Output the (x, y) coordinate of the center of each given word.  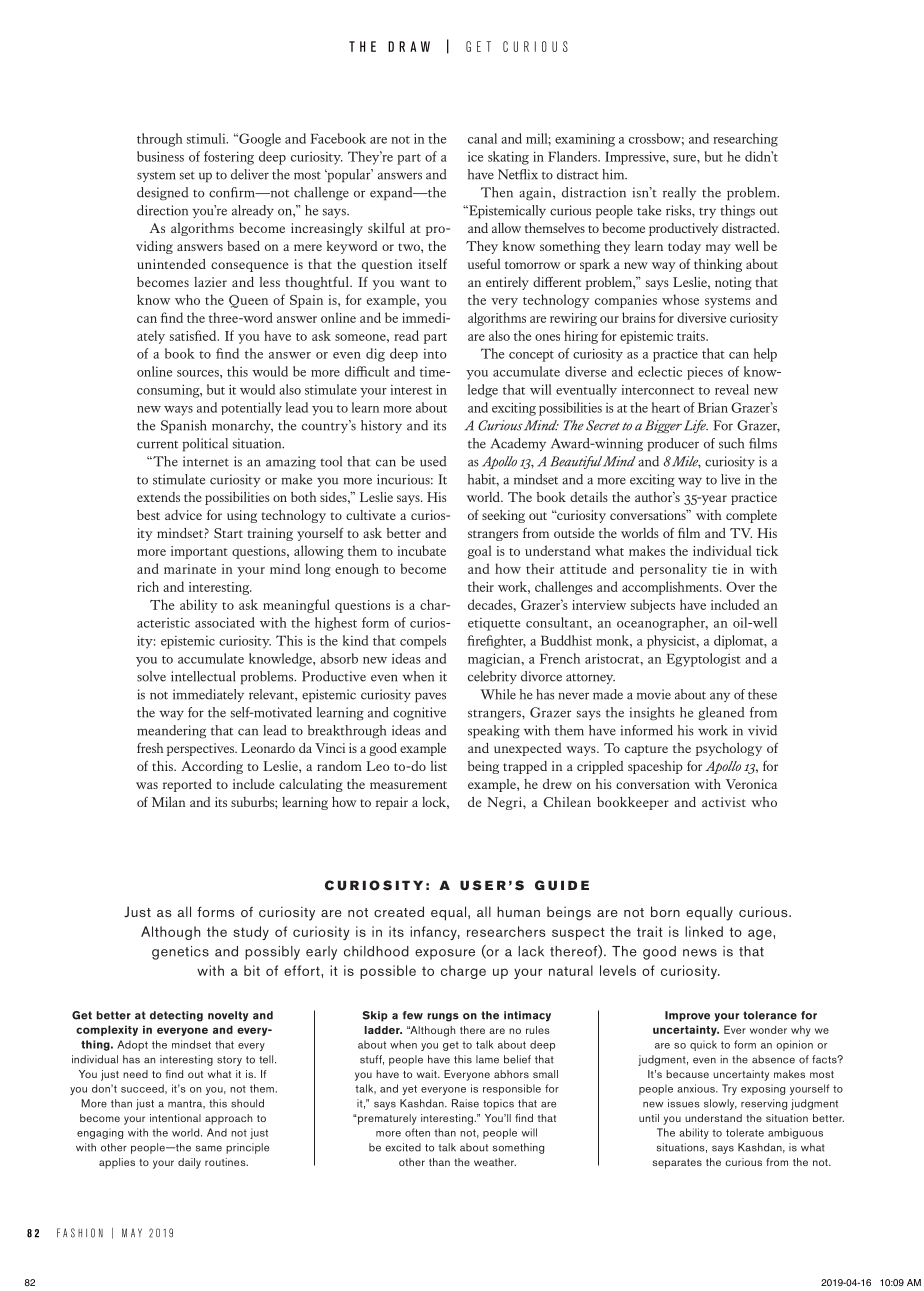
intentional (175, 1118)
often (417, 1132)
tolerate (745, 1132)
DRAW (409, 46)
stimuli (207, 138)
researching (745, 140)
